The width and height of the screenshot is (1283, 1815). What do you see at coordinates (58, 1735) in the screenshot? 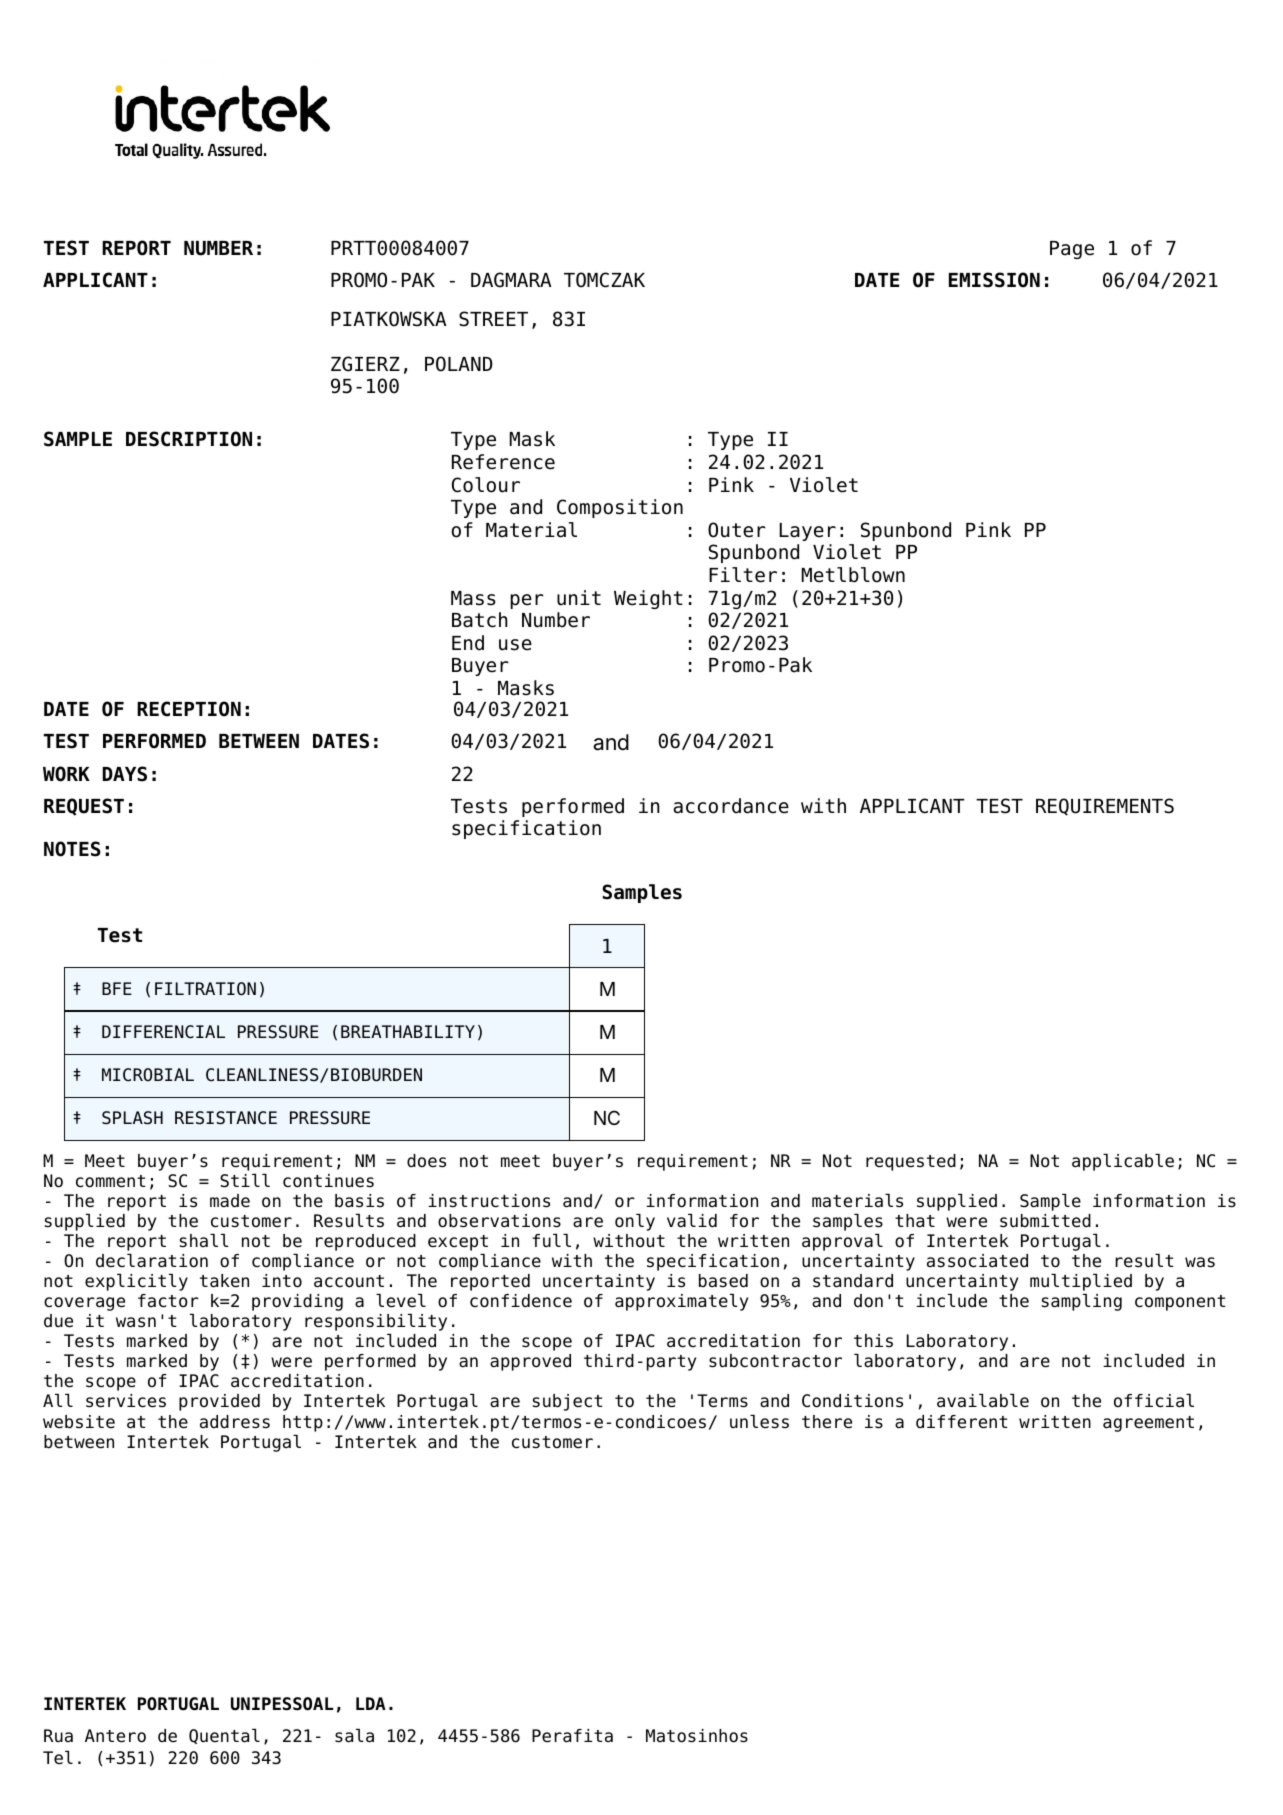
I see `Rua` at bounding box center [58, 1735].
